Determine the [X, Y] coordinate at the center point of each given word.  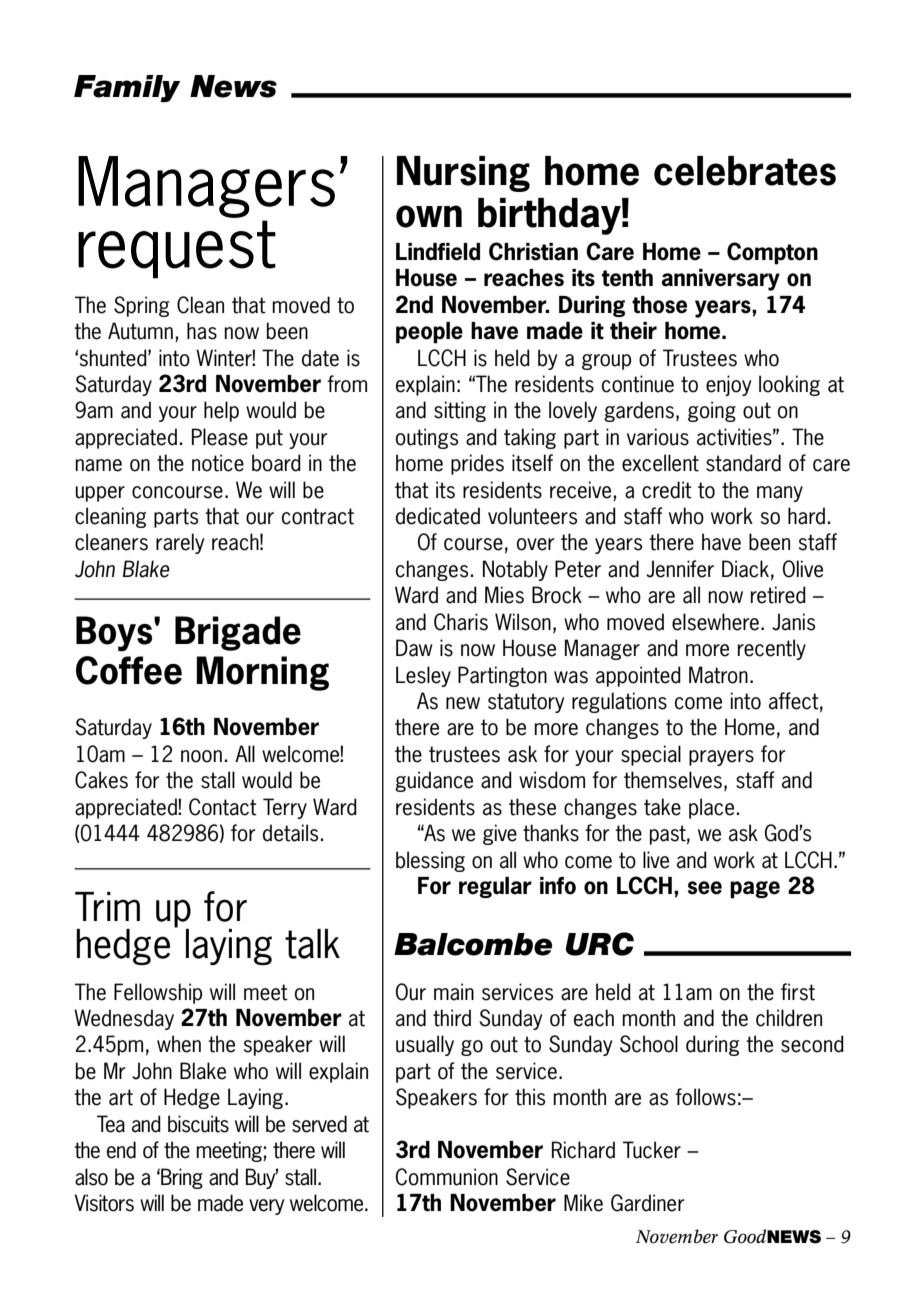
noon [201, 756]
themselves [673, 780]
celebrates [745, 171]
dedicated [438, 516]
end [121, 1150]
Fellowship [158, 993]
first [798, 992]
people [429, 333]
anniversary [720, 280]
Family [127, 88]
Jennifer [680, 569]
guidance [434, 781]
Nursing [463, 174]
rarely [180, 543]
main [454, 992]
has [202, 331]
